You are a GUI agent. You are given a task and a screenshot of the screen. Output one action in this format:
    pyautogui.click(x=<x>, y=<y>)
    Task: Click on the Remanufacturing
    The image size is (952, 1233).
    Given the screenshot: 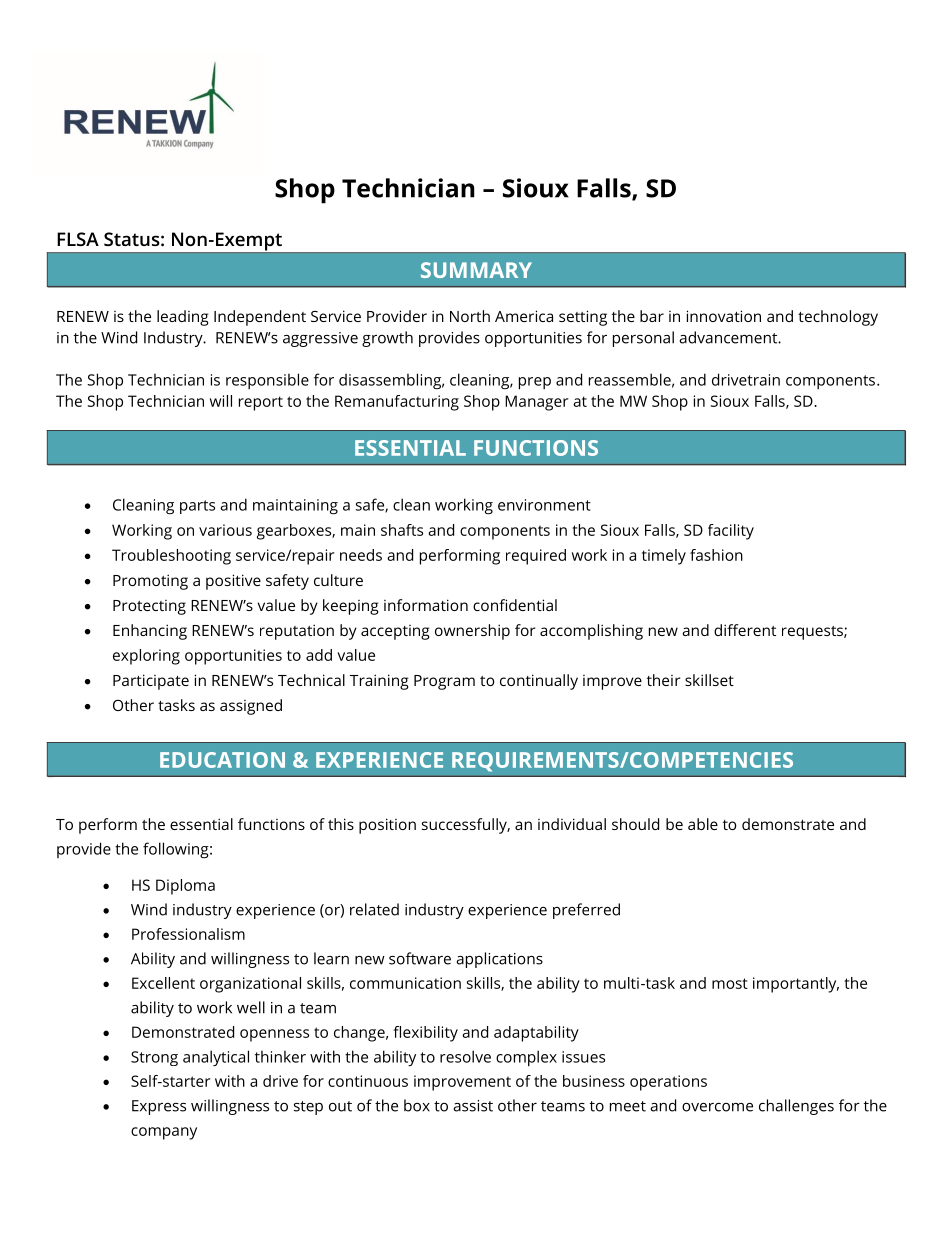 What is the action you would take?
    pyautogui.click(x=397, y=403)
